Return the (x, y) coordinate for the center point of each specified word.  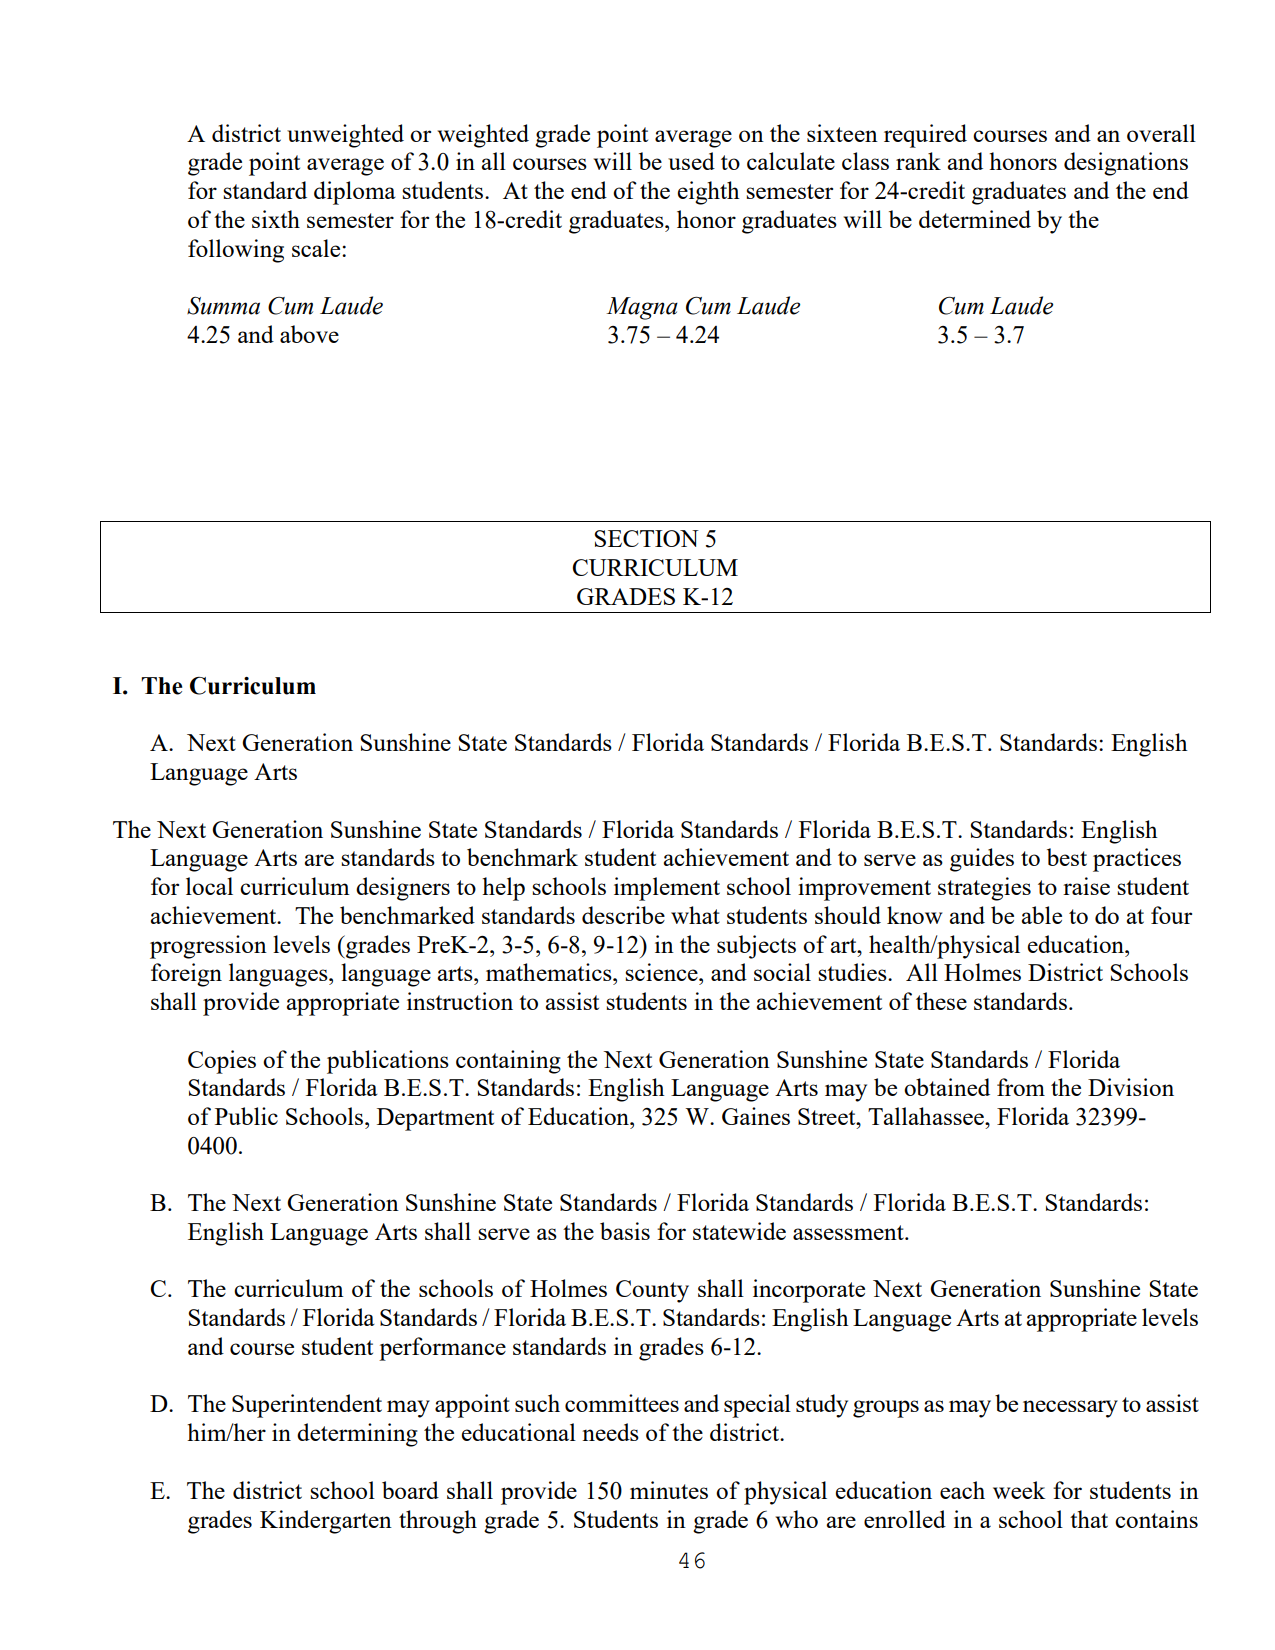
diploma (355, 193)
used (691, 161)
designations (1126, 164)
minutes (669, 1490)
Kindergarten (326, 1522)
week (1019, 1490)
